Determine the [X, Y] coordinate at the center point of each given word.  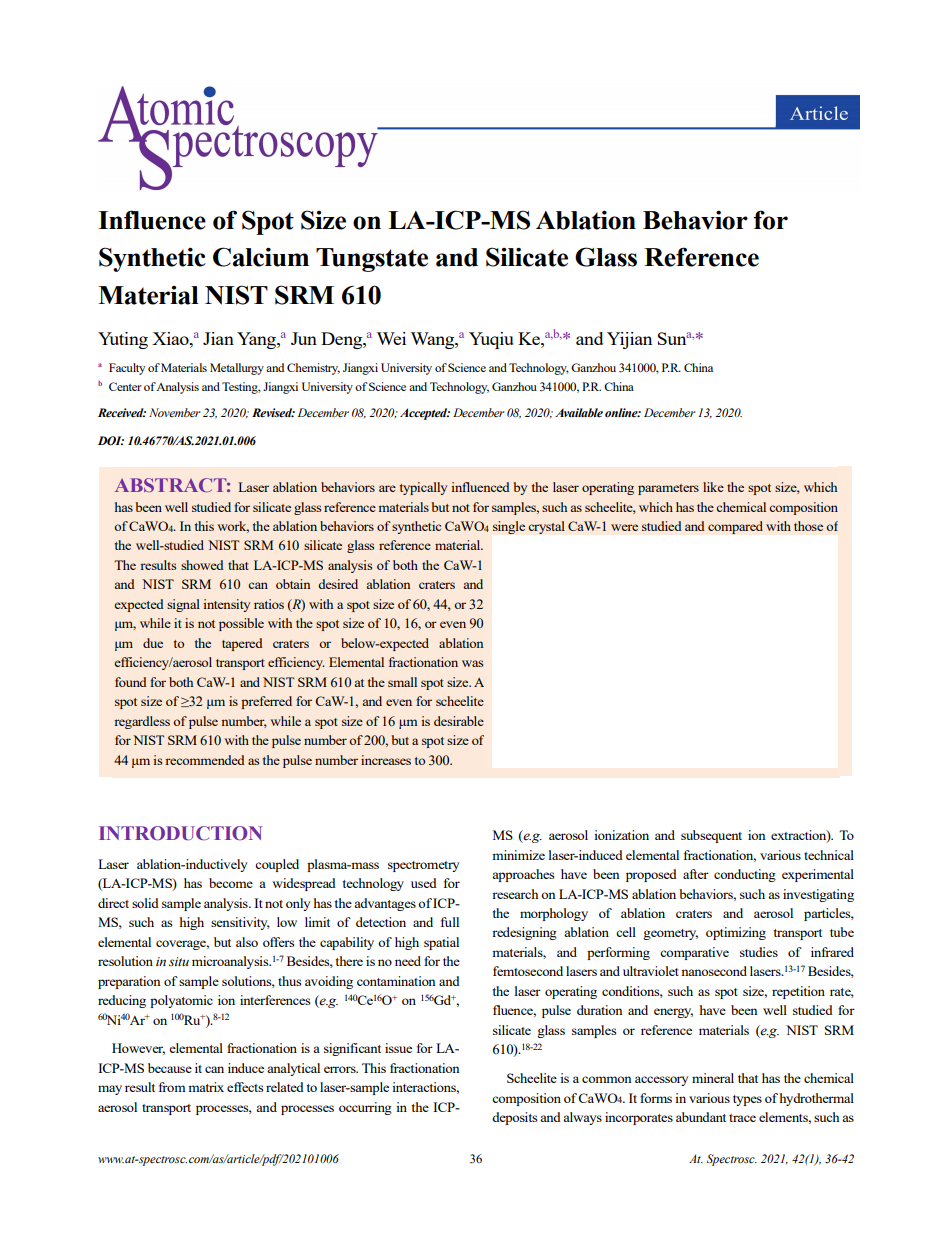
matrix [206, 1087]
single [509, 527]
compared [735, 527]
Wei [391, 338]
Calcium [261, 257]
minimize [518, 855]
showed [202, 565]
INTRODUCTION [180, 833]
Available [579, 412]
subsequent [711, 836]
